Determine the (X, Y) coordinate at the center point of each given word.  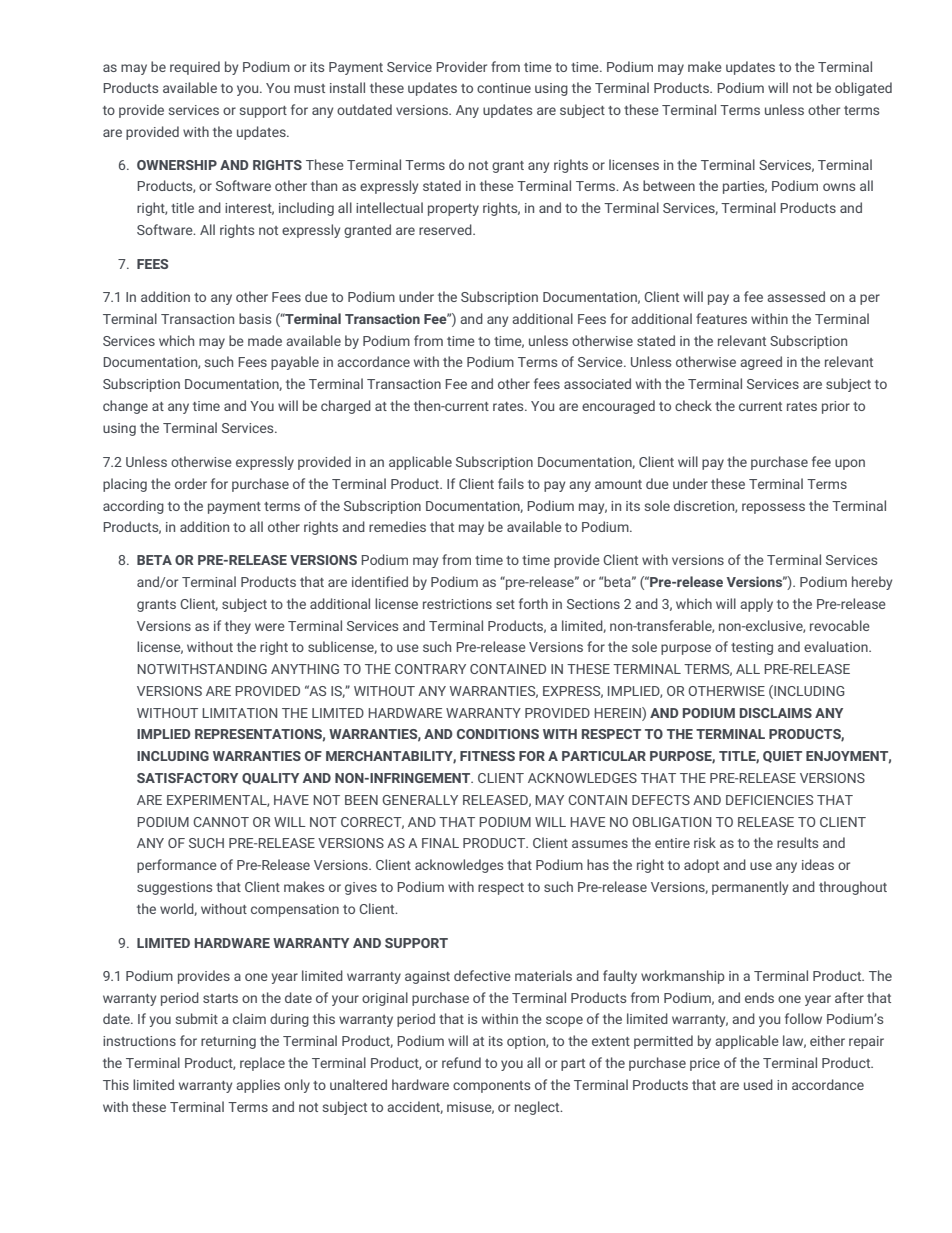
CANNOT (221, 822)
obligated (863, 89)
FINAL (440, 843)
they (238, 627)
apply (756, 605)
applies (258, 1086)
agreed (761, 363)
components (491, 1087)
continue (504, 88)
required (195, 68)
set (505, 604)
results (797, 842)
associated (597, 383)
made (265, 340)
